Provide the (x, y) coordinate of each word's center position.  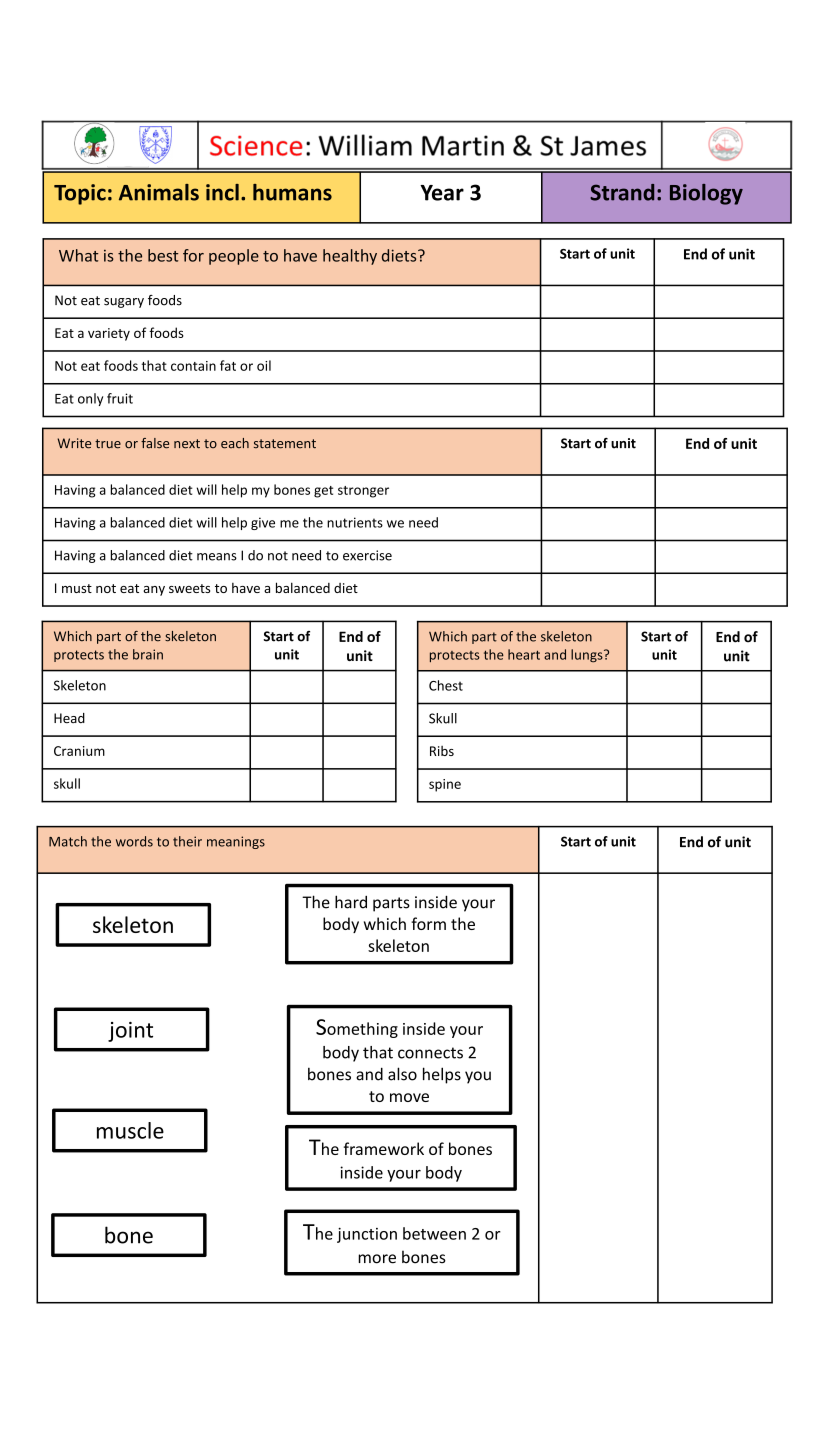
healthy (350, 257)
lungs (588, 656)
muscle (130, 1130)
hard (351, 902)
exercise (367, 555)
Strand (622, 192)
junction (367, 1235)
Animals (159, 192)
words (134, 841)
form (428, 923)
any (154, 591)
